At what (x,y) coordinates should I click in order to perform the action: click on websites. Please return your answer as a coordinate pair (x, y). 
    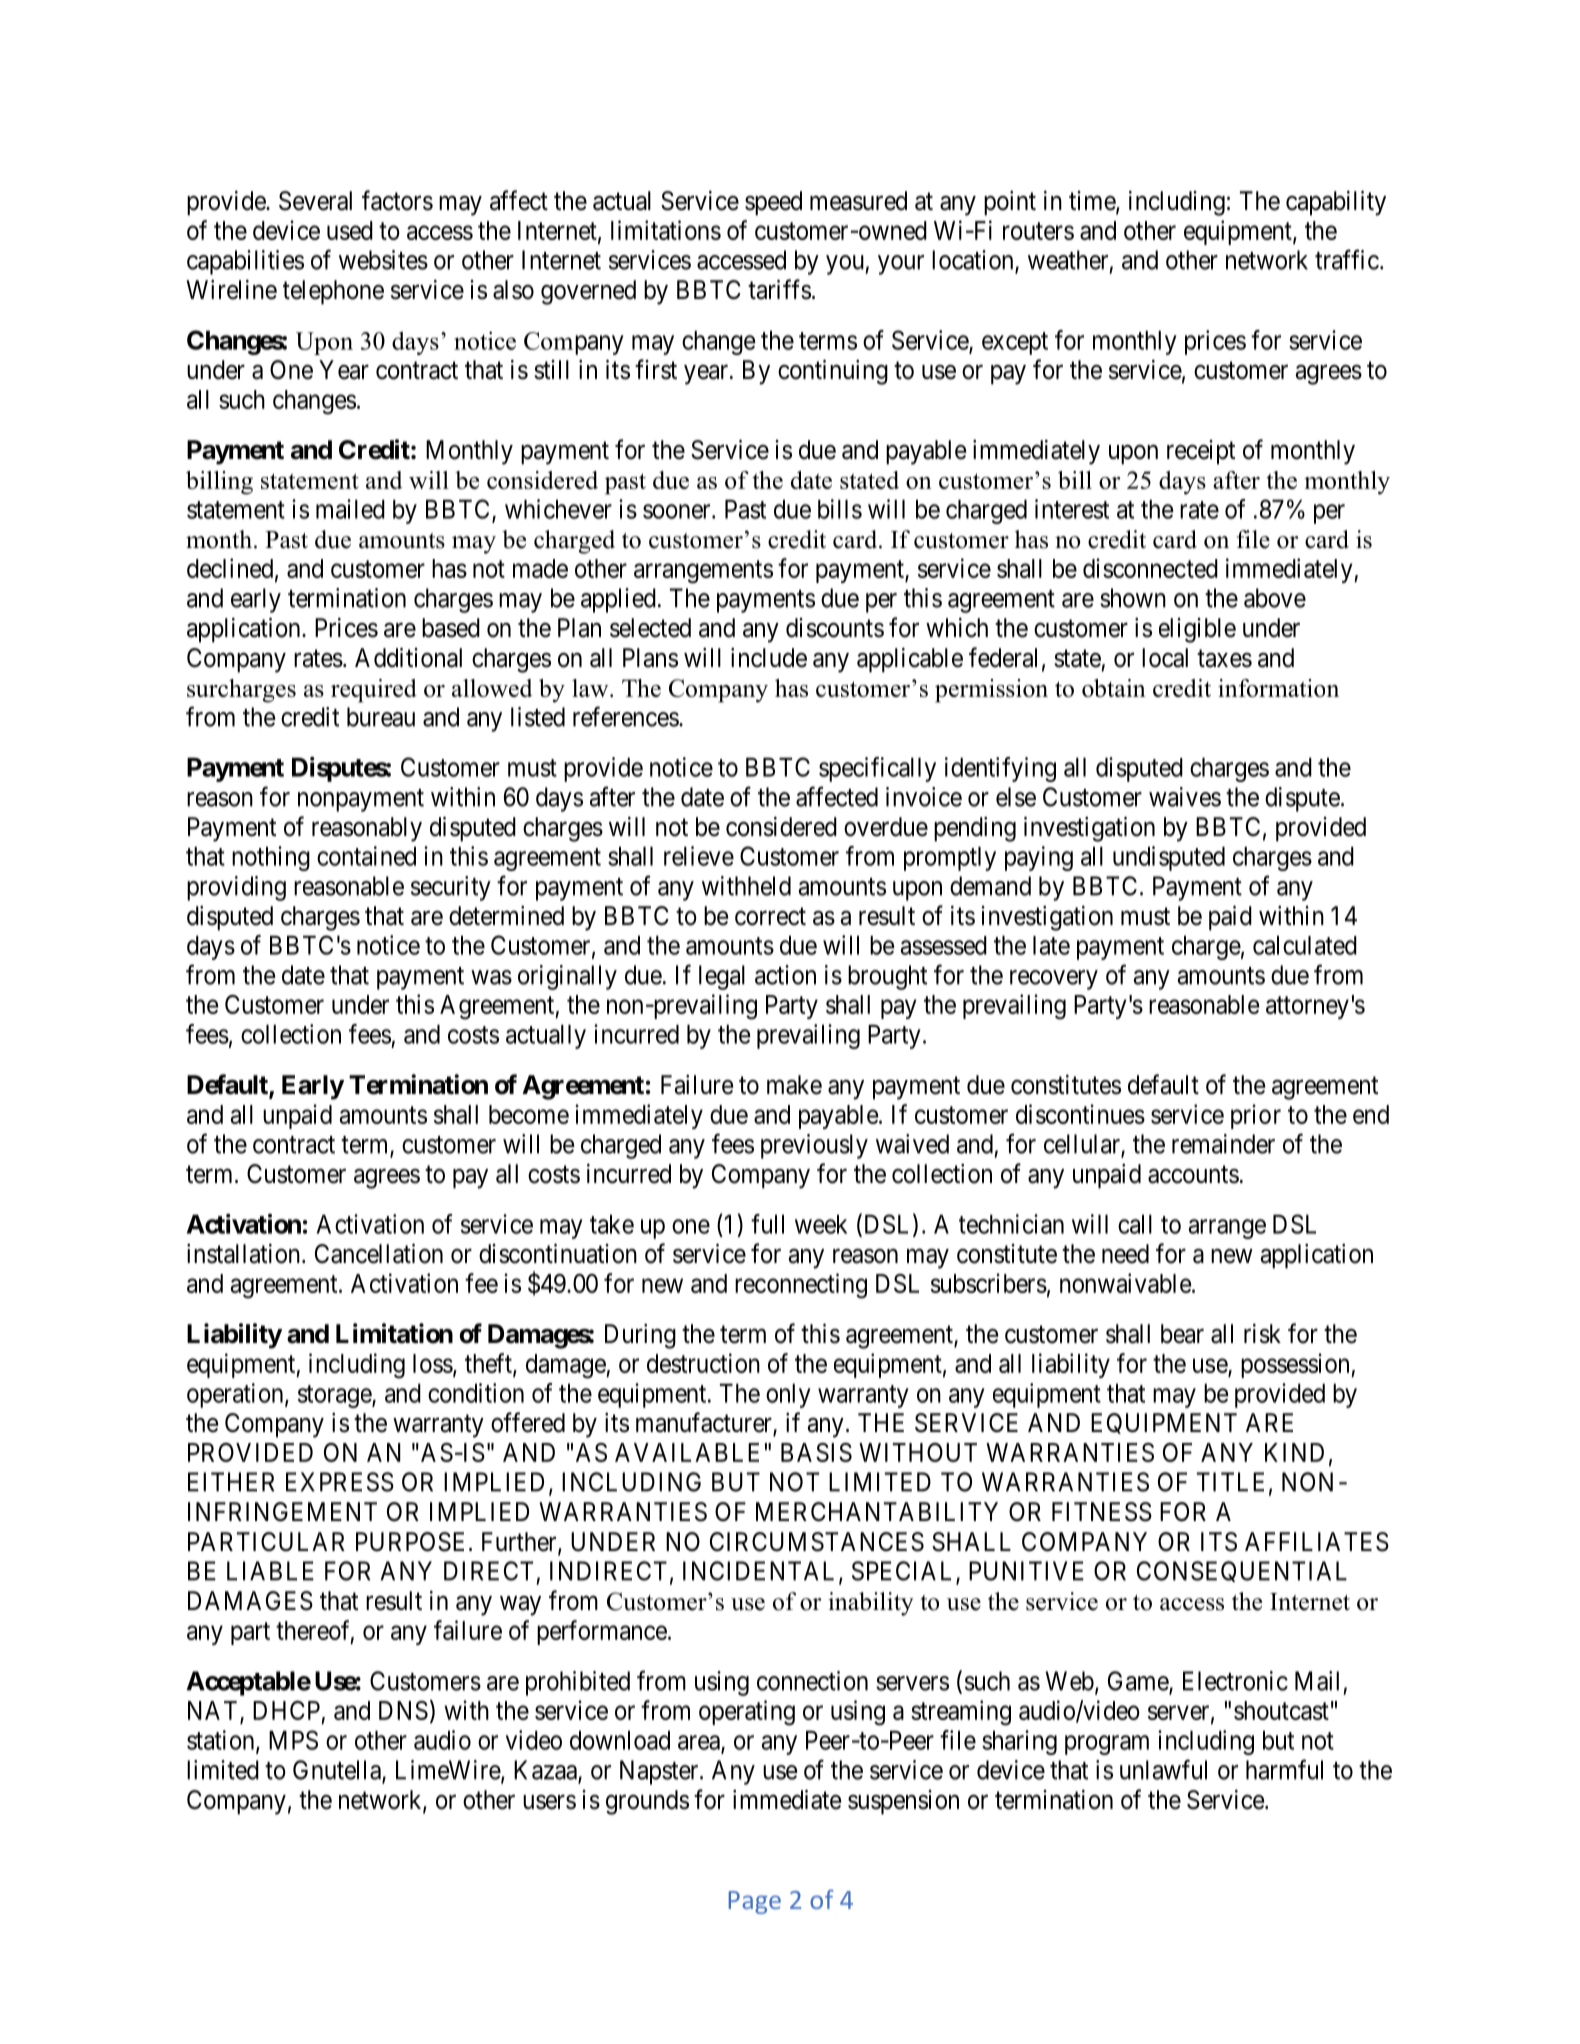
    Looking at the image, I should click on (383, 260).
